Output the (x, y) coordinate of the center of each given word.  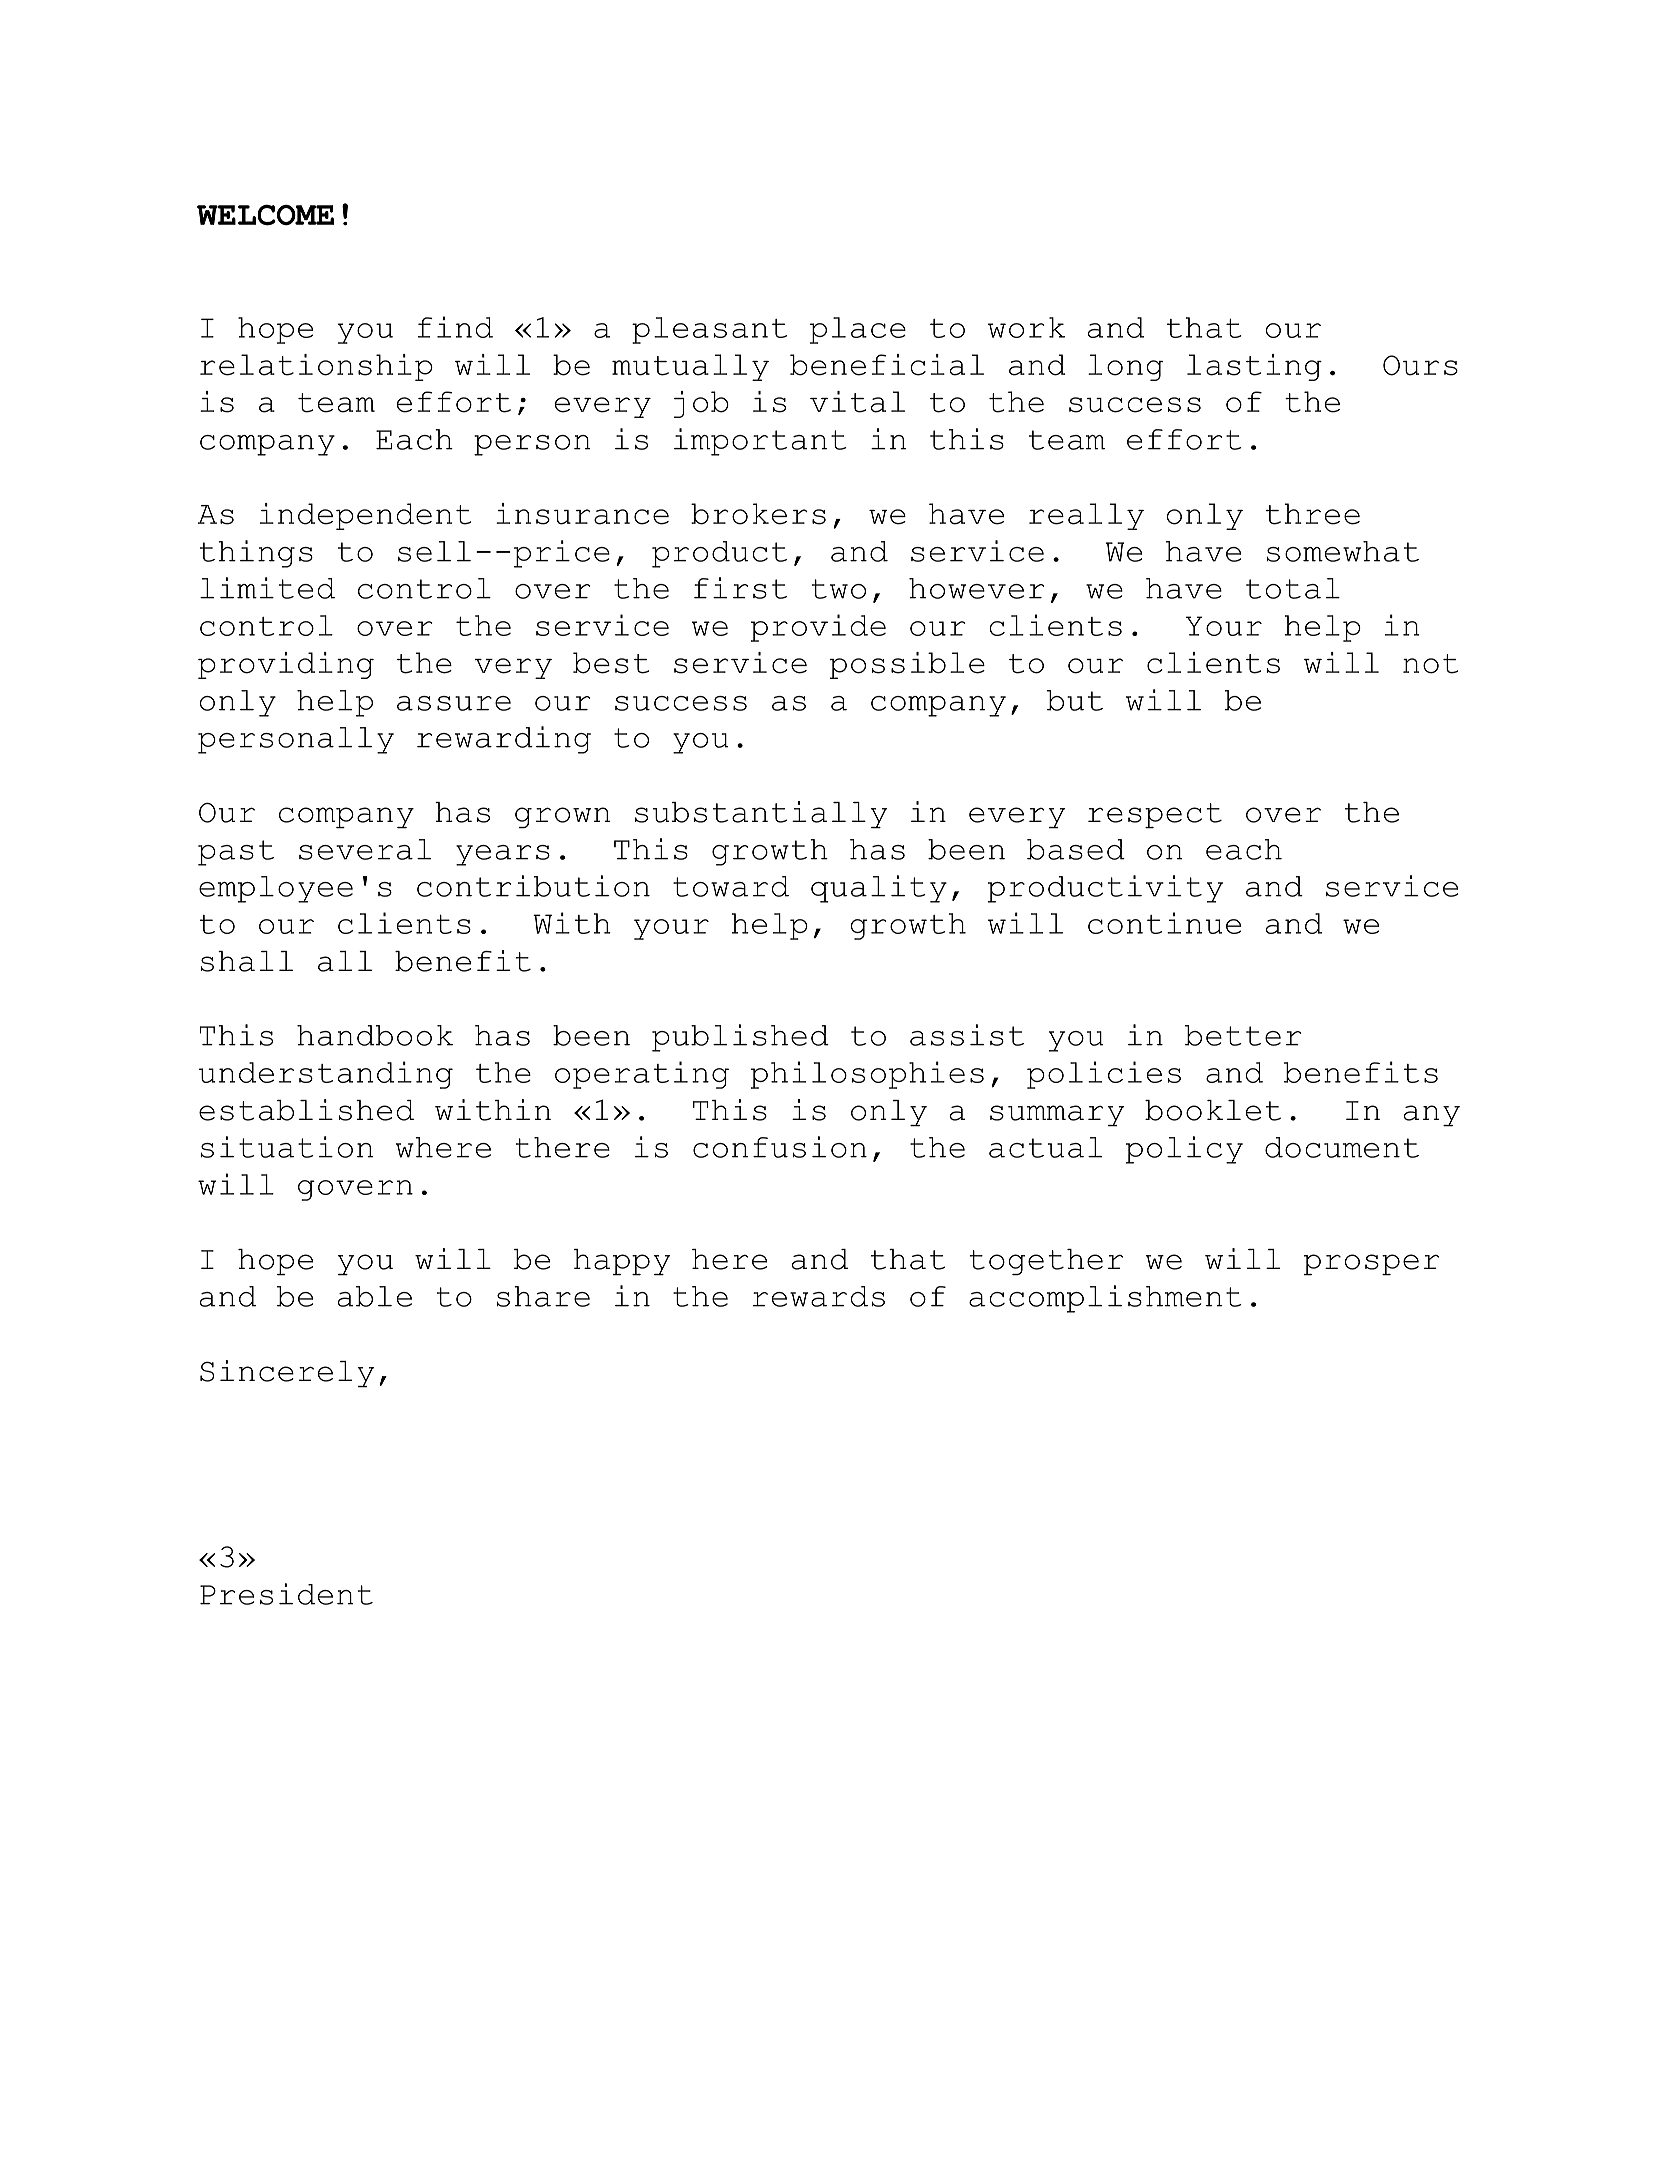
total (1293, 588)
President (286, 1594)
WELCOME (265, 215)
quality (879, 889)
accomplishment (1105, 1299)
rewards (819, 1296)
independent (365, 516)
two (839, 589)
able (375, 1296)
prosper (1371, 1265)
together (1046, 1262)
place (858, 330)
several (365, 849)
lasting (1254, 367)
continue (1164, 923)
